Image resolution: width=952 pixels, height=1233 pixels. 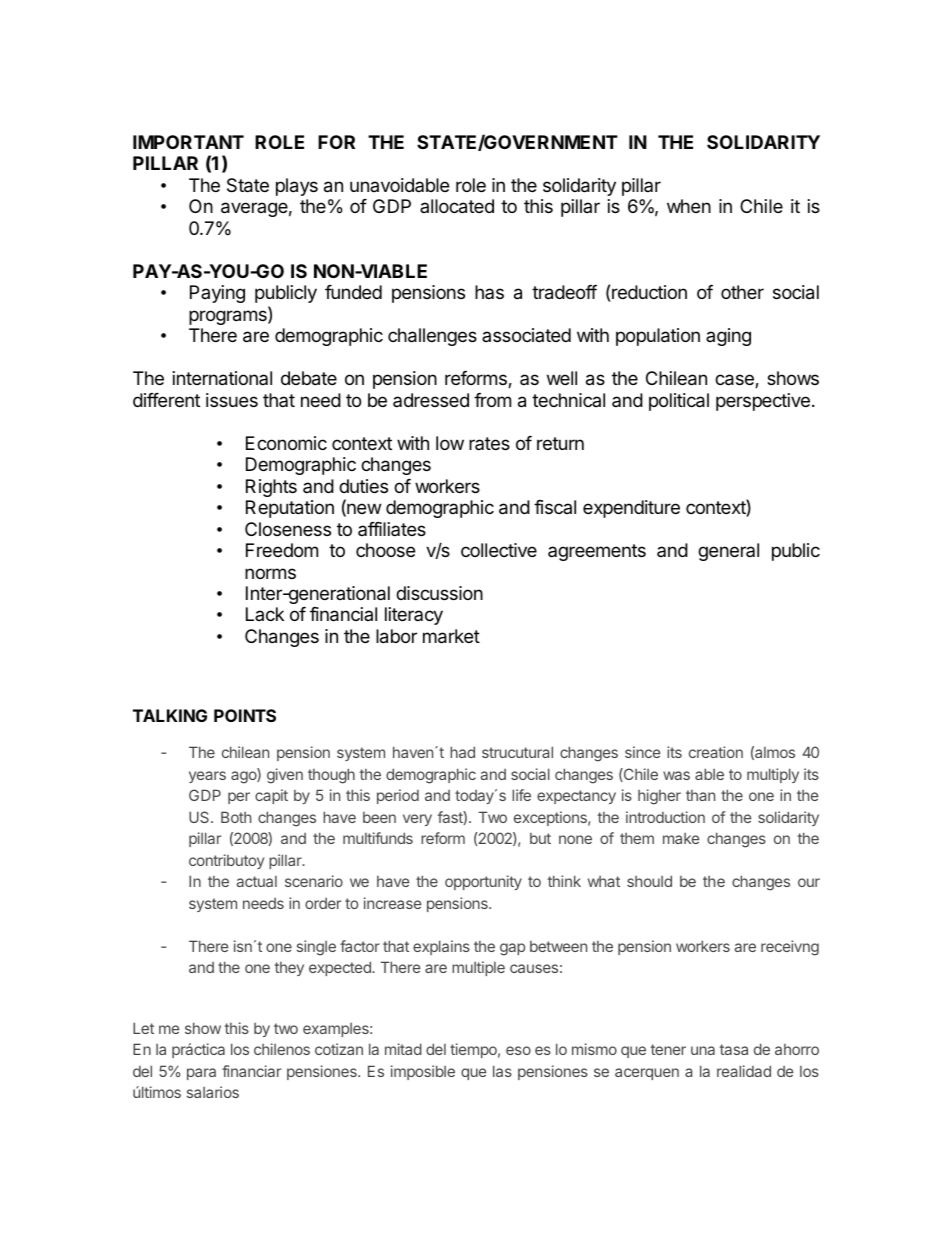 What do you see at coordinates (734, 1049) in the screenshot?
I see `tasa` at bounding box center [734, 1049].
